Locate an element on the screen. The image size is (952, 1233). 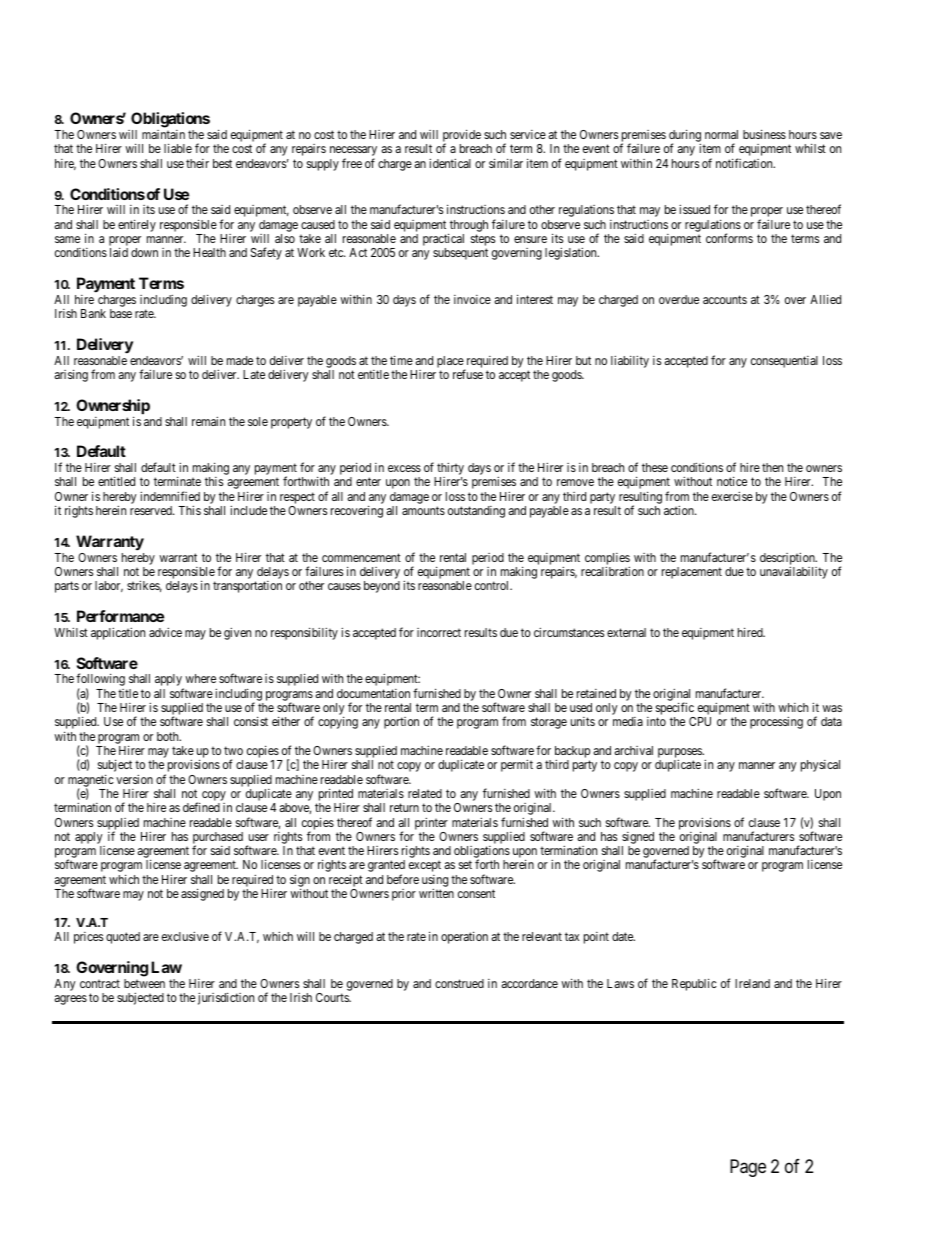
exercise is located at coordinates (732, 496).
